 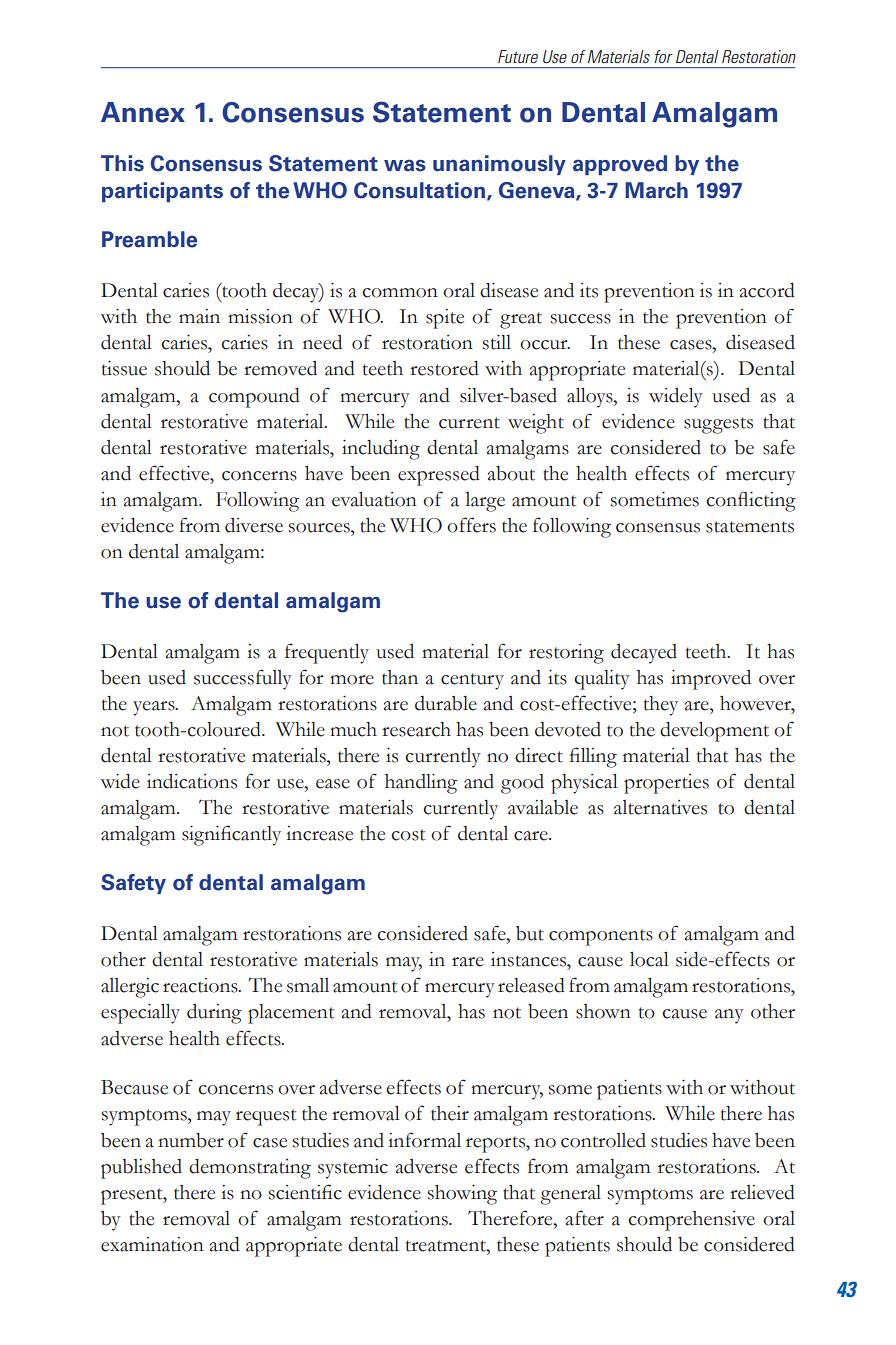 I want to click on alternatives, so click(x=660, y=807).
